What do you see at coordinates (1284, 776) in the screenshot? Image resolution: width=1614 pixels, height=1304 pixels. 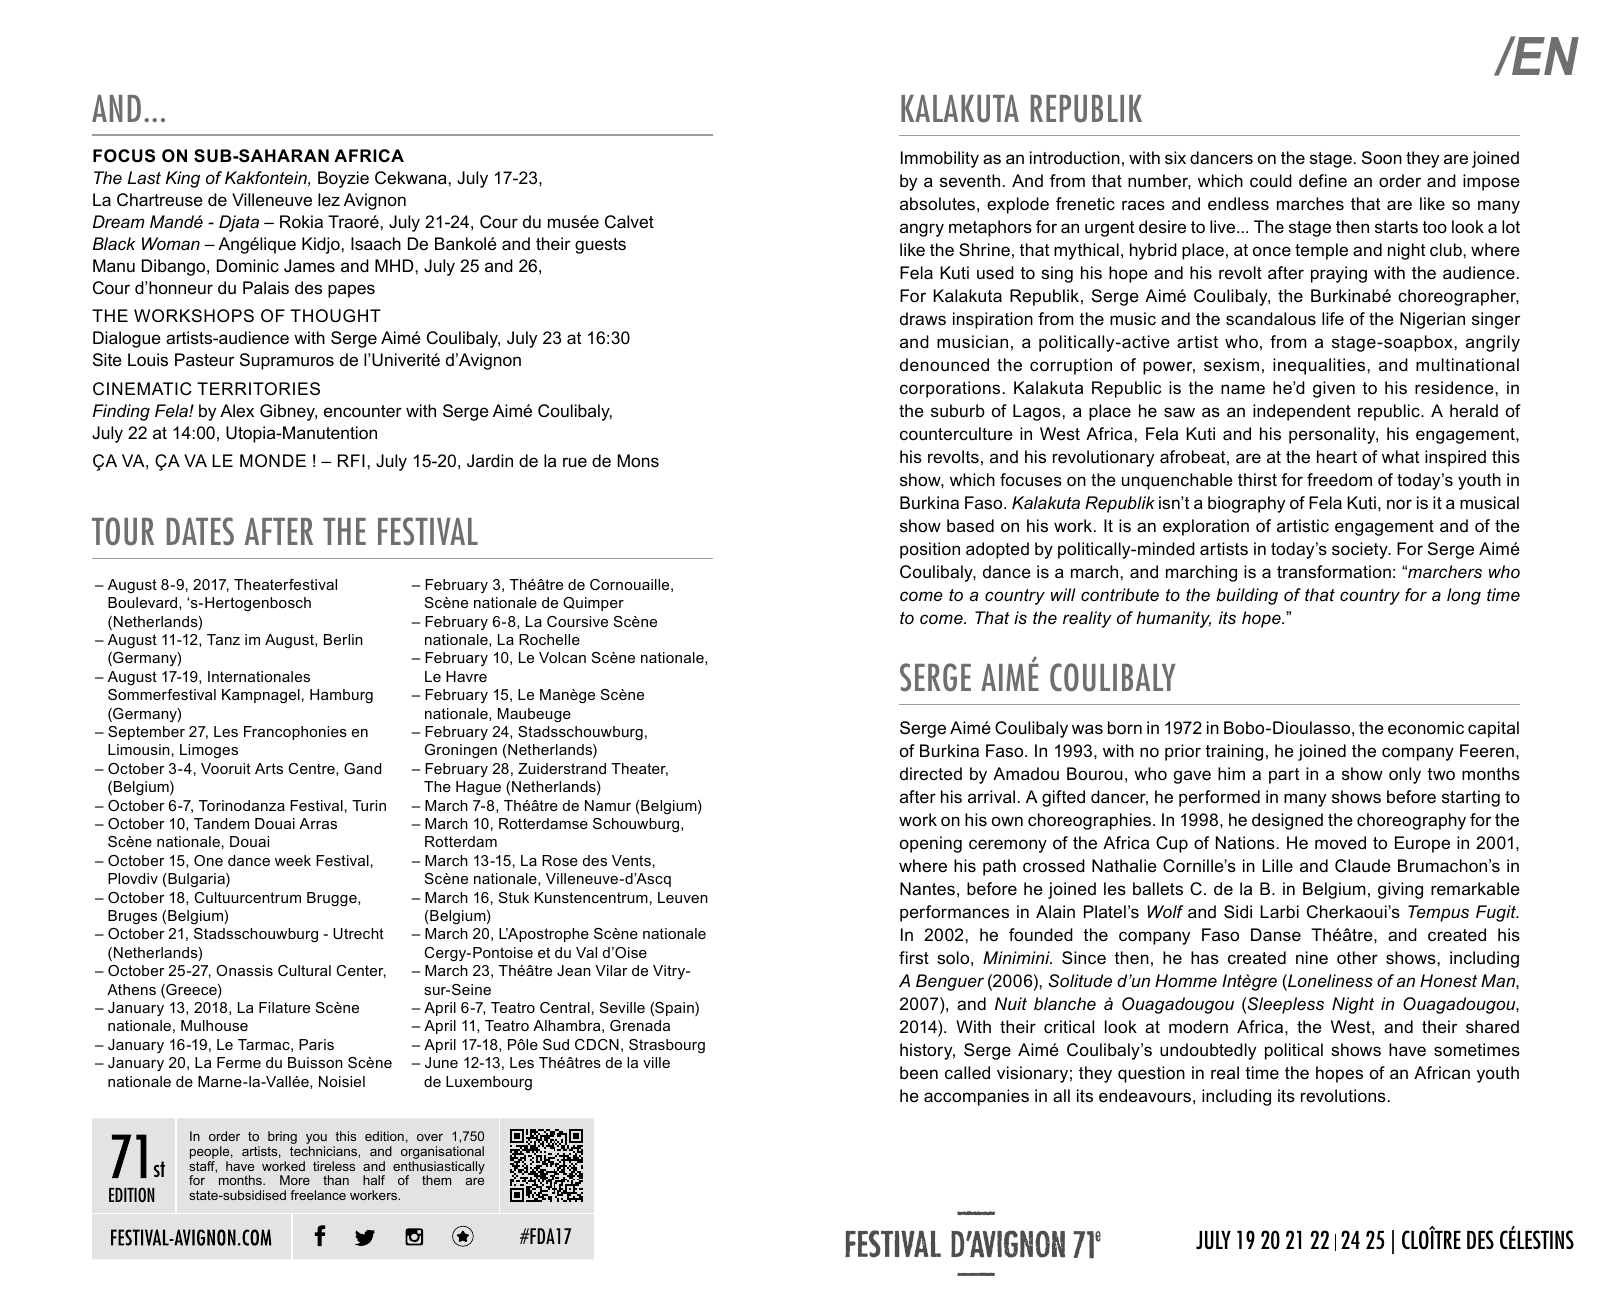 I see `part` at bounding box center [1284, 776].
